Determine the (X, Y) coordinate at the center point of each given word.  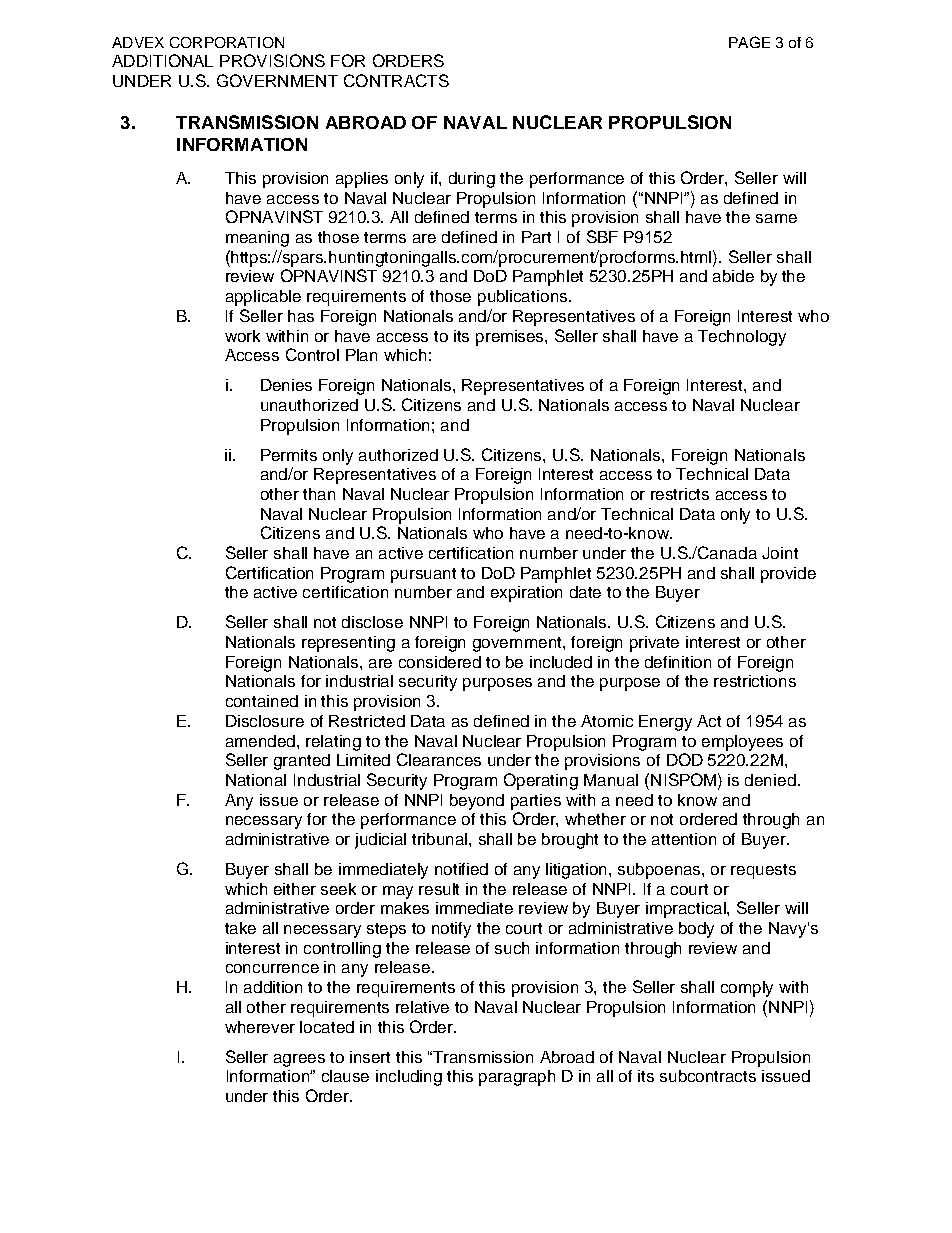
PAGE (749, 42)
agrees (299, 1060)
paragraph (517, 1078)
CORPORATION (227, 42)
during (472, 180)
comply (747, 989)
